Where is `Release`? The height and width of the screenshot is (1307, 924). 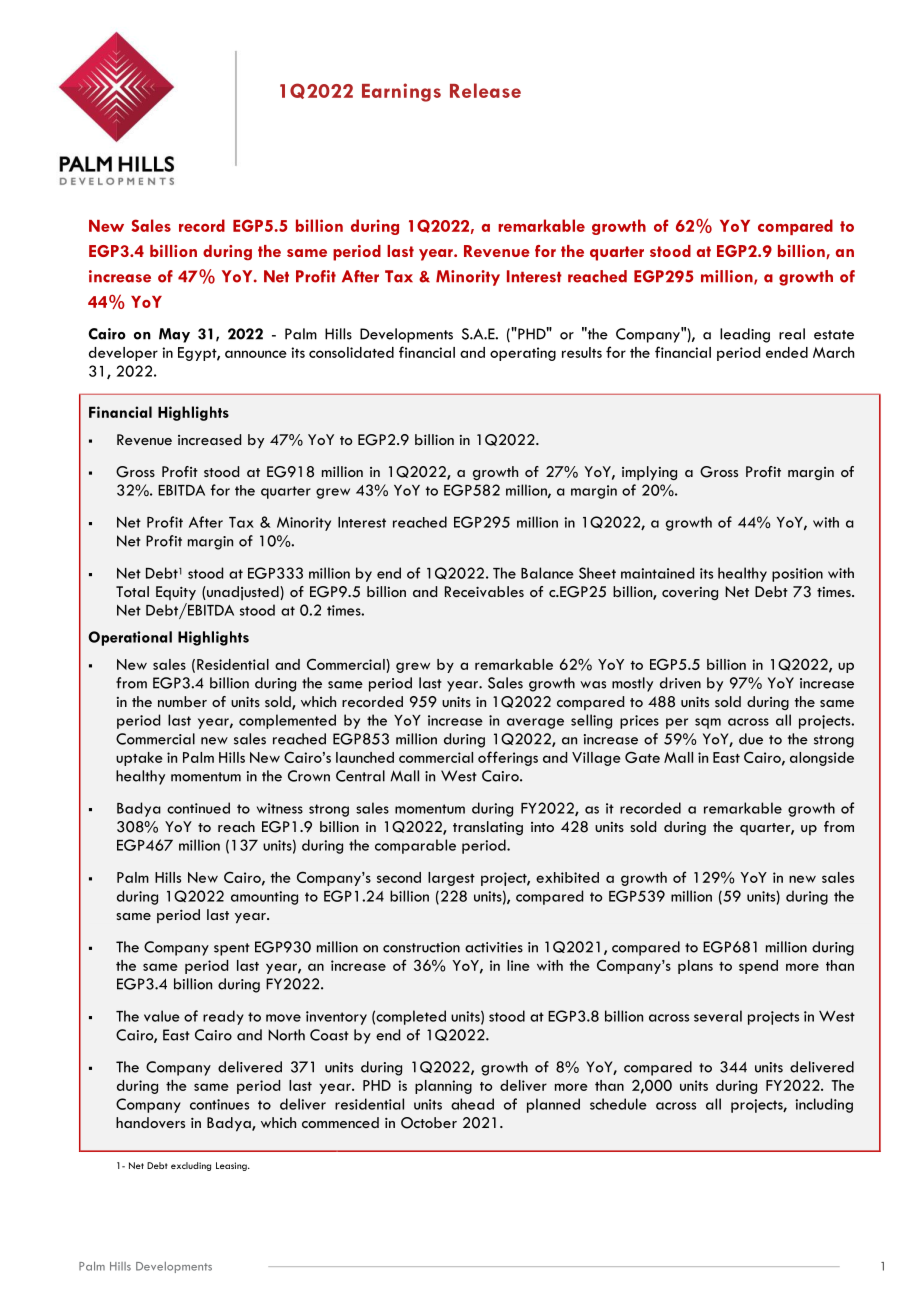 Release is located at coordinates (485, 90).
